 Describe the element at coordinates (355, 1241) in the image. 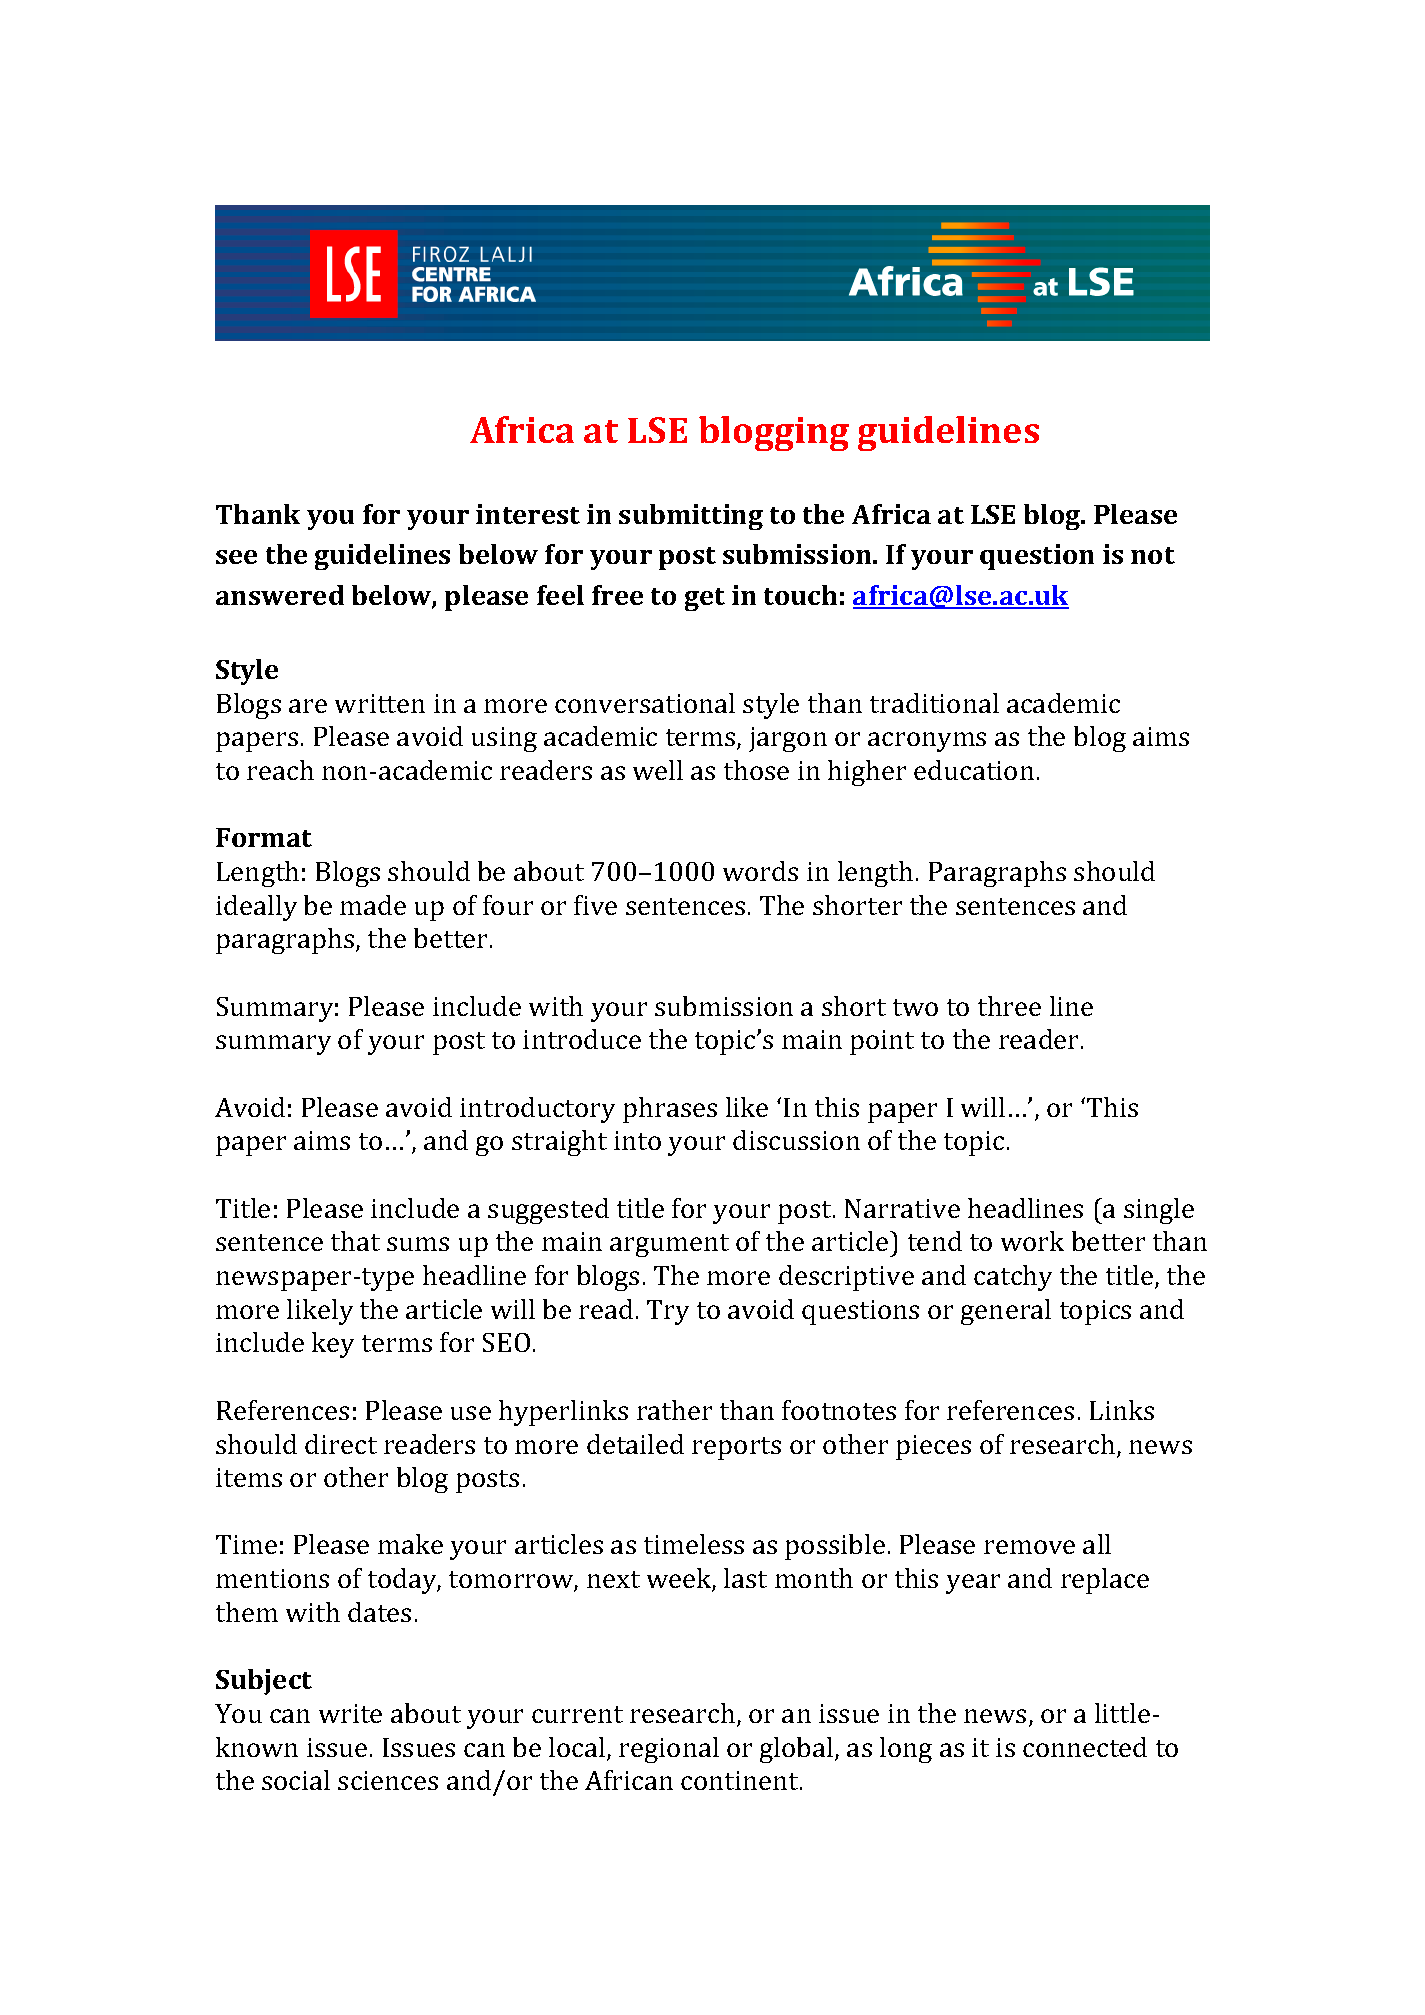

I see `that` at that location.
